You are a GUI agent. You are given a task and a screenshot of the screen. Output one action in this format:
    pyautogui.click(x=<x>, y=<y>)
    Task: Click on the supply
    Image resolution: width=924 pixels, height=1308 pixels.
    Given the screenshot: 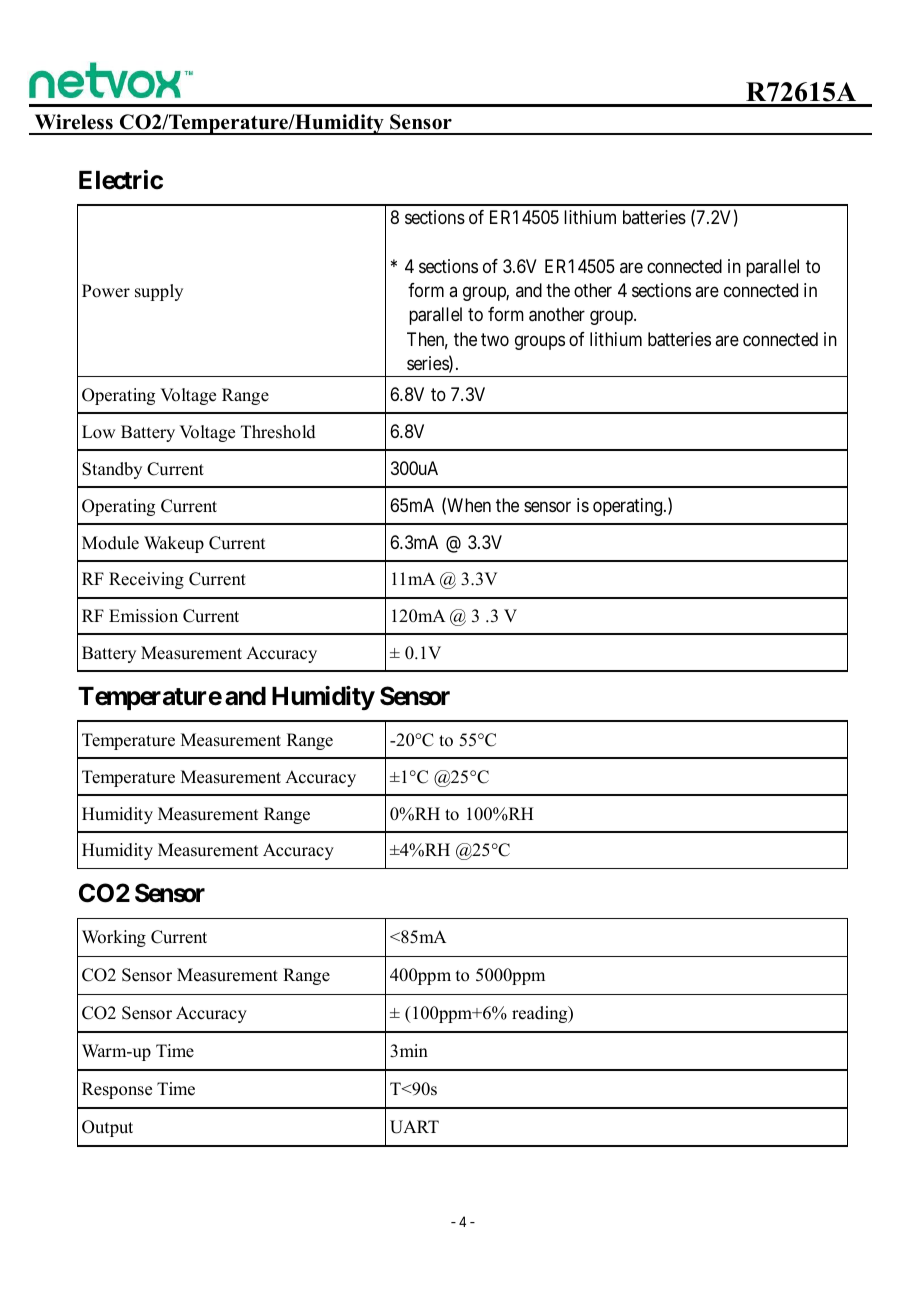 What is the action you would take?
    pyautogui.click(x=159, y=292)
